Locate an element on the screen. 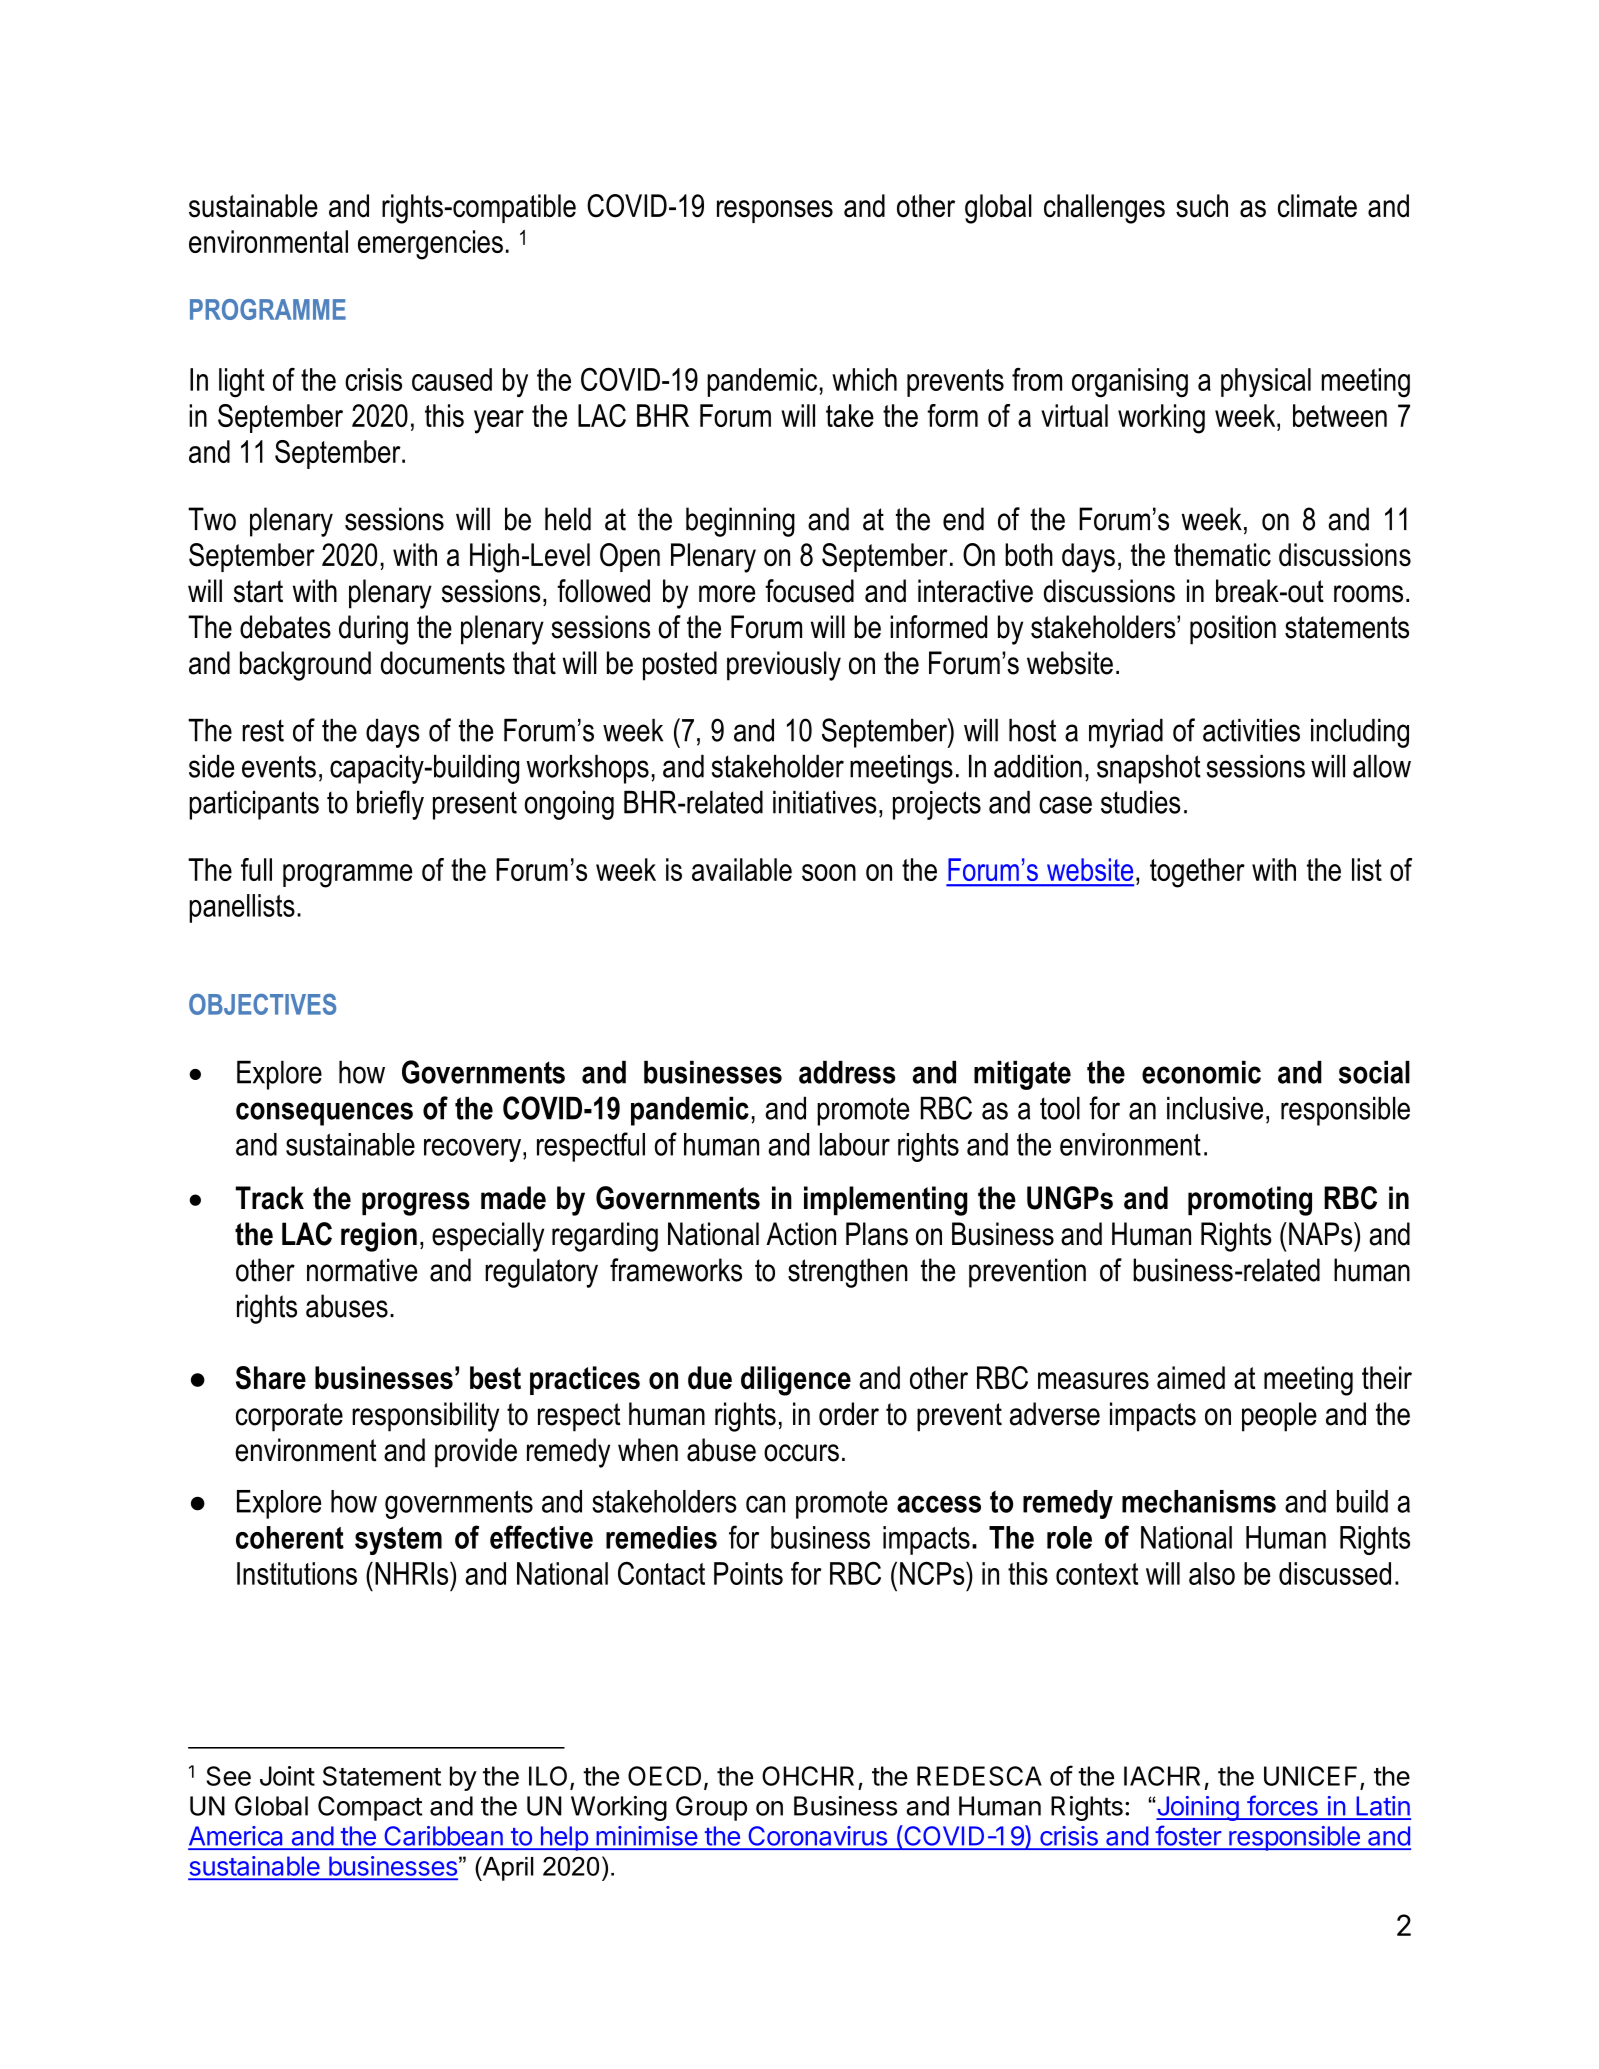 This screenshot has height=2069, width=1599. previously is located at coordinates (784, 666).
